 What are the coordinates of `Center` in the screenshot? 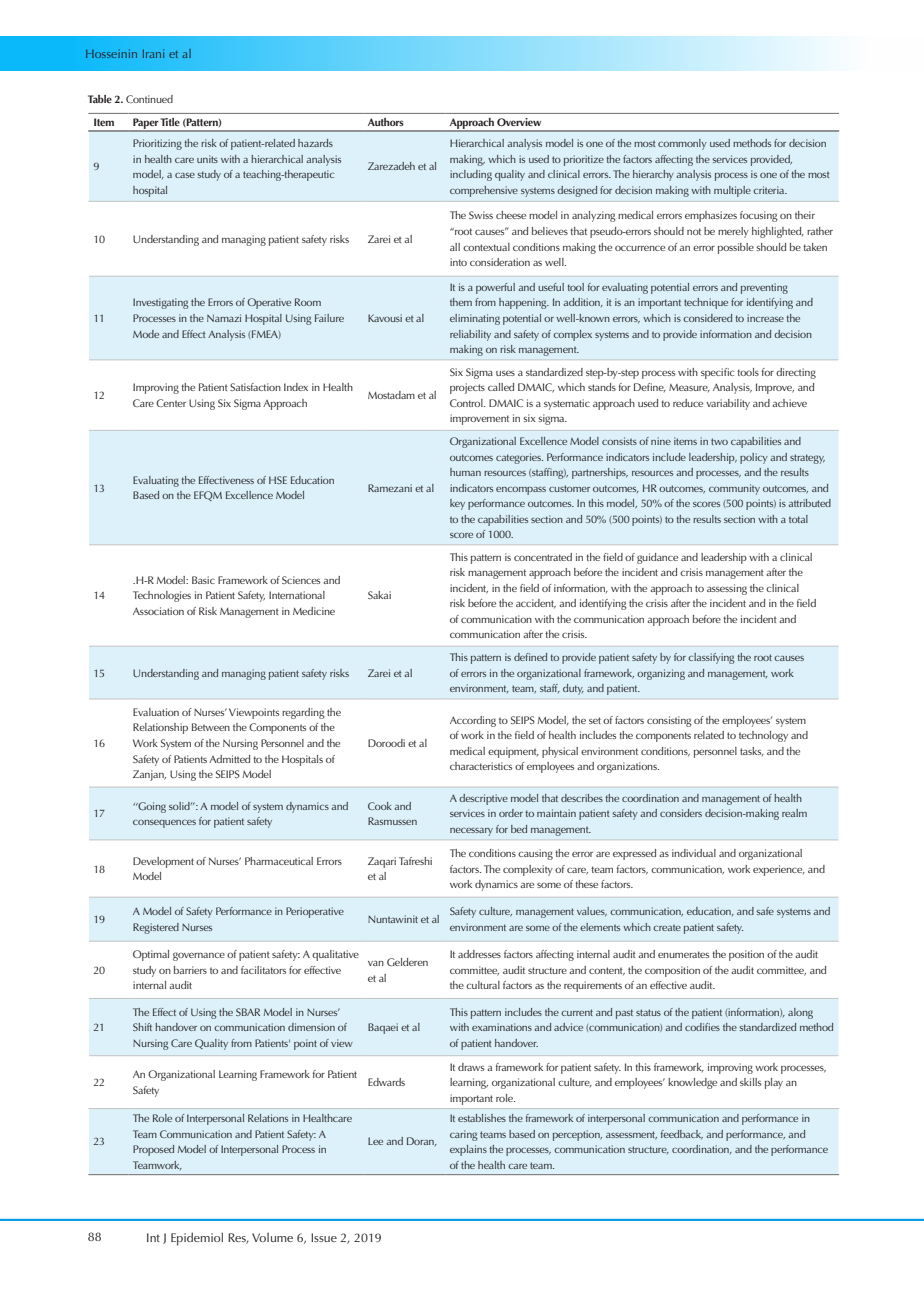 It's located at (171, 403).
